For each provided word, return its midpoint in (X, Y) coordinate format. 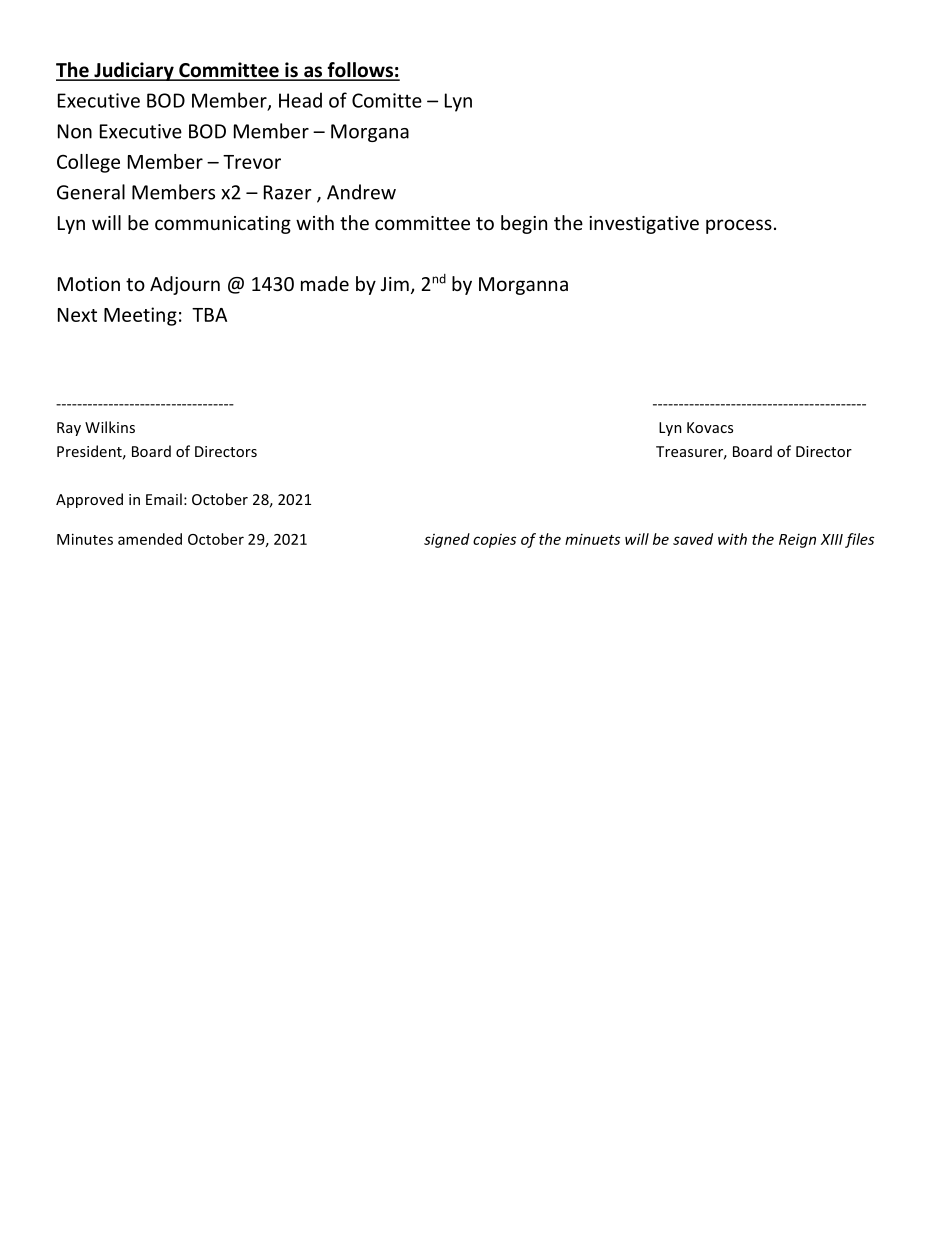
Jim (395, 284)
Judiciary (134, 71)
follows (360, 71)
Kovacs (710, 427)
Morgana (370, 133)
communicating (223, 225)
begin (524, 224)
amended (150, 539)
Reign (797, 541)
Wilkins (110, 427)
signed (447, 540)
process (739, 226)
